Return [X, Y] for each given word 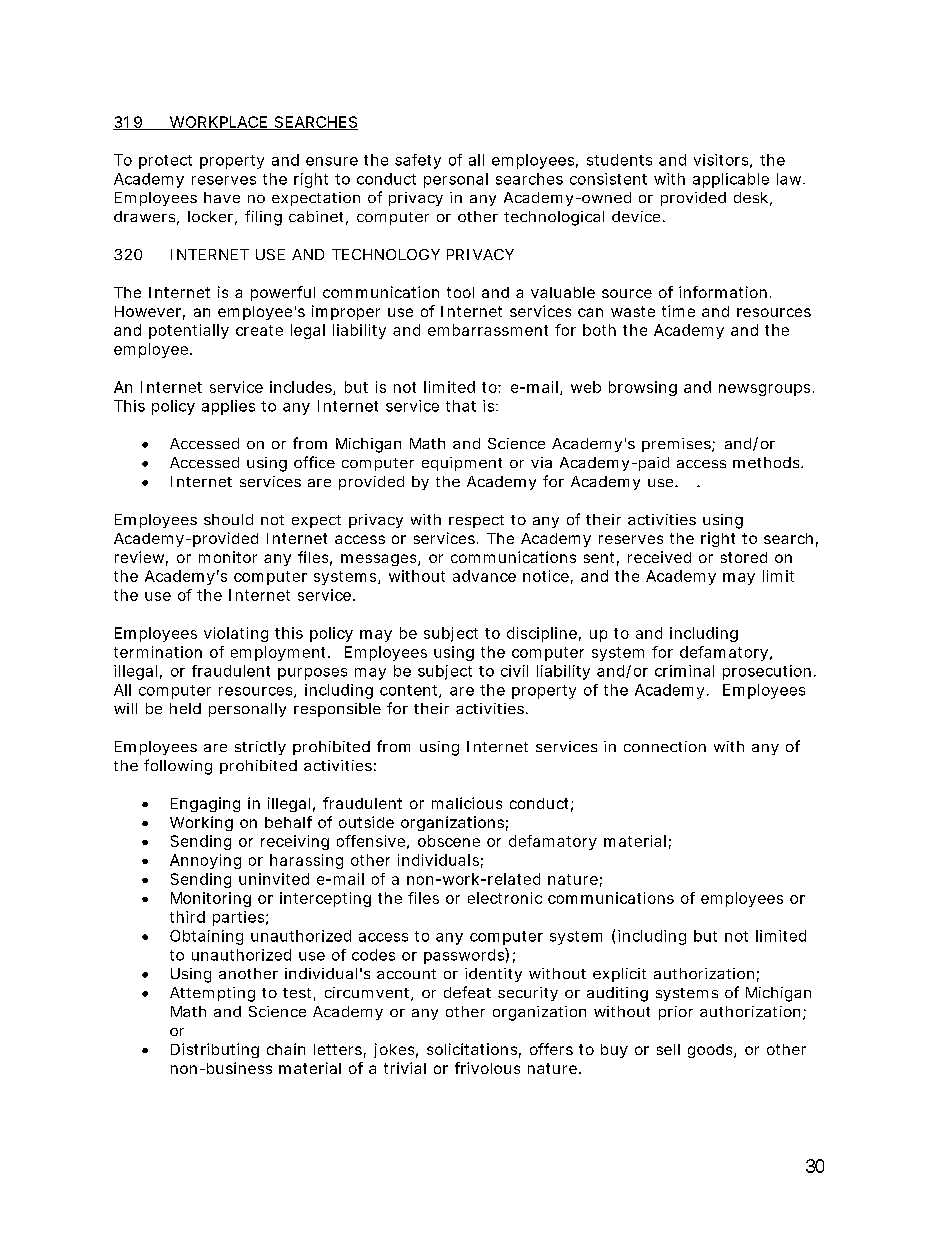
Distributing [215, 1050]
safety [418, 161]
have [222, 197]
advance [484, 576]
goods [711, 1051]
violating [236, 634]
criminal [684, 671]
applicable [731, 180]
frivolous [487, 1068]
